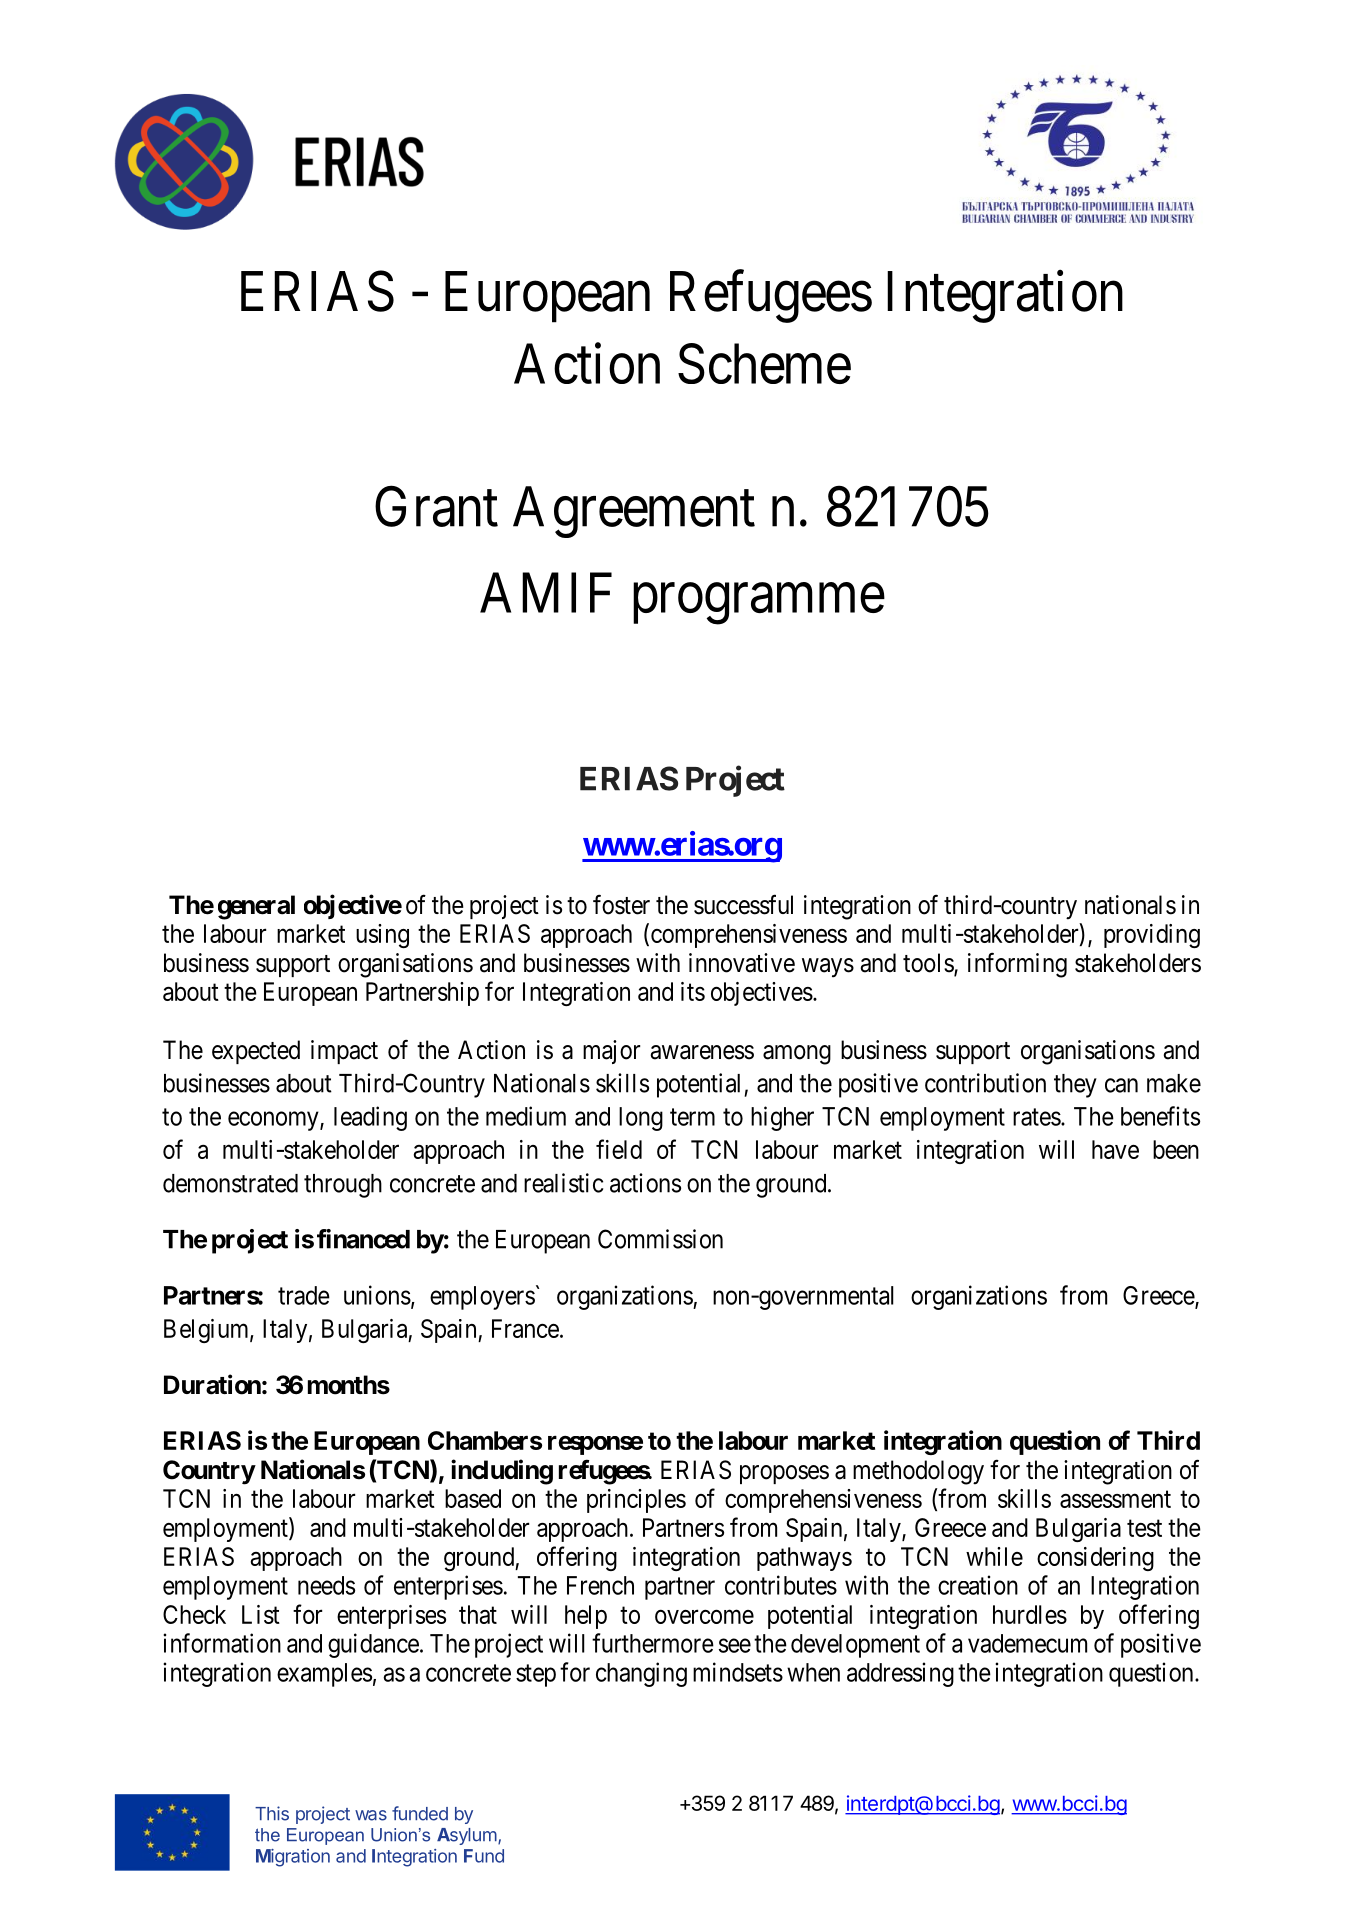 This page has height=1927, width=1362. I want to click on Grant, so click(436, 507).
